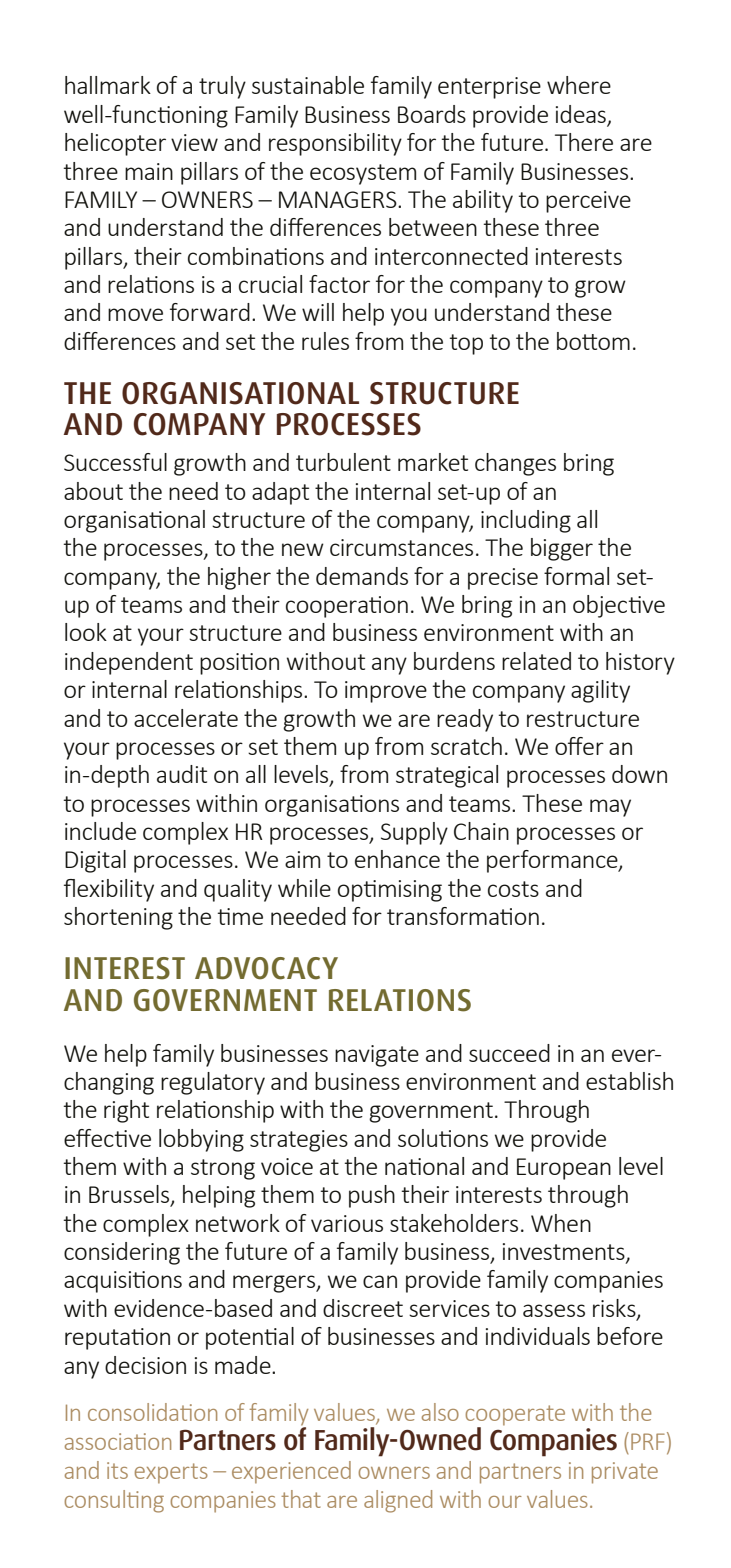  What do you see at coordinates (171, 1473) in the screenshot?
I see `experts` at bounding box center [171, 1473].
